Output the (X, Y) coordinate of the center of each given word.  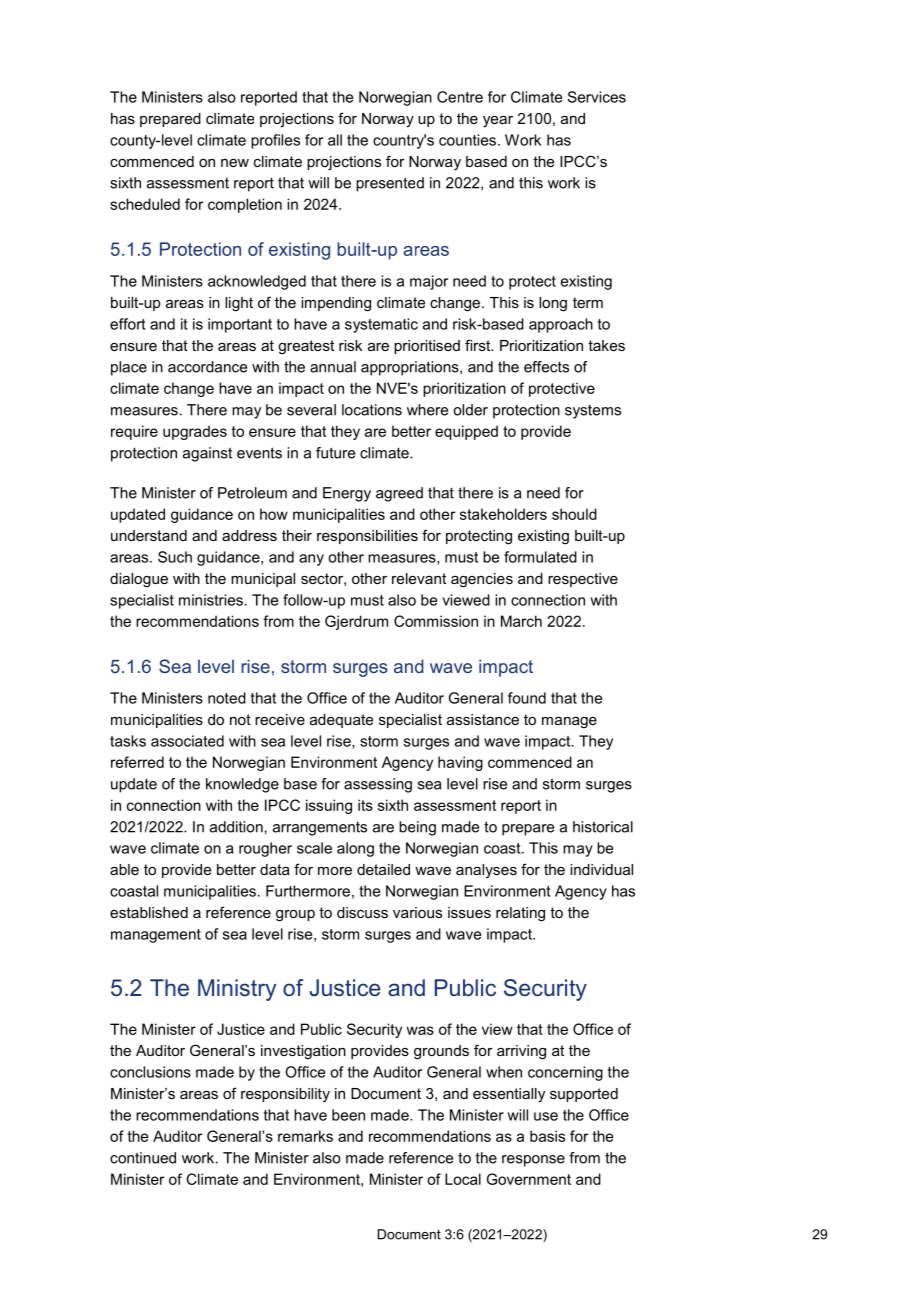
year (498, 122)
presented (390, 184)
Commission (436, 621)
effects (546, 367)
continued (143, 1158)
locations (372, 410)
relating (520, 914)
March (521, 621)
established (149, 912)
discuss (362, 912)
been (348, 1115)
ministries (211, 600)
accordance (207, 367)
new (235, 163)
